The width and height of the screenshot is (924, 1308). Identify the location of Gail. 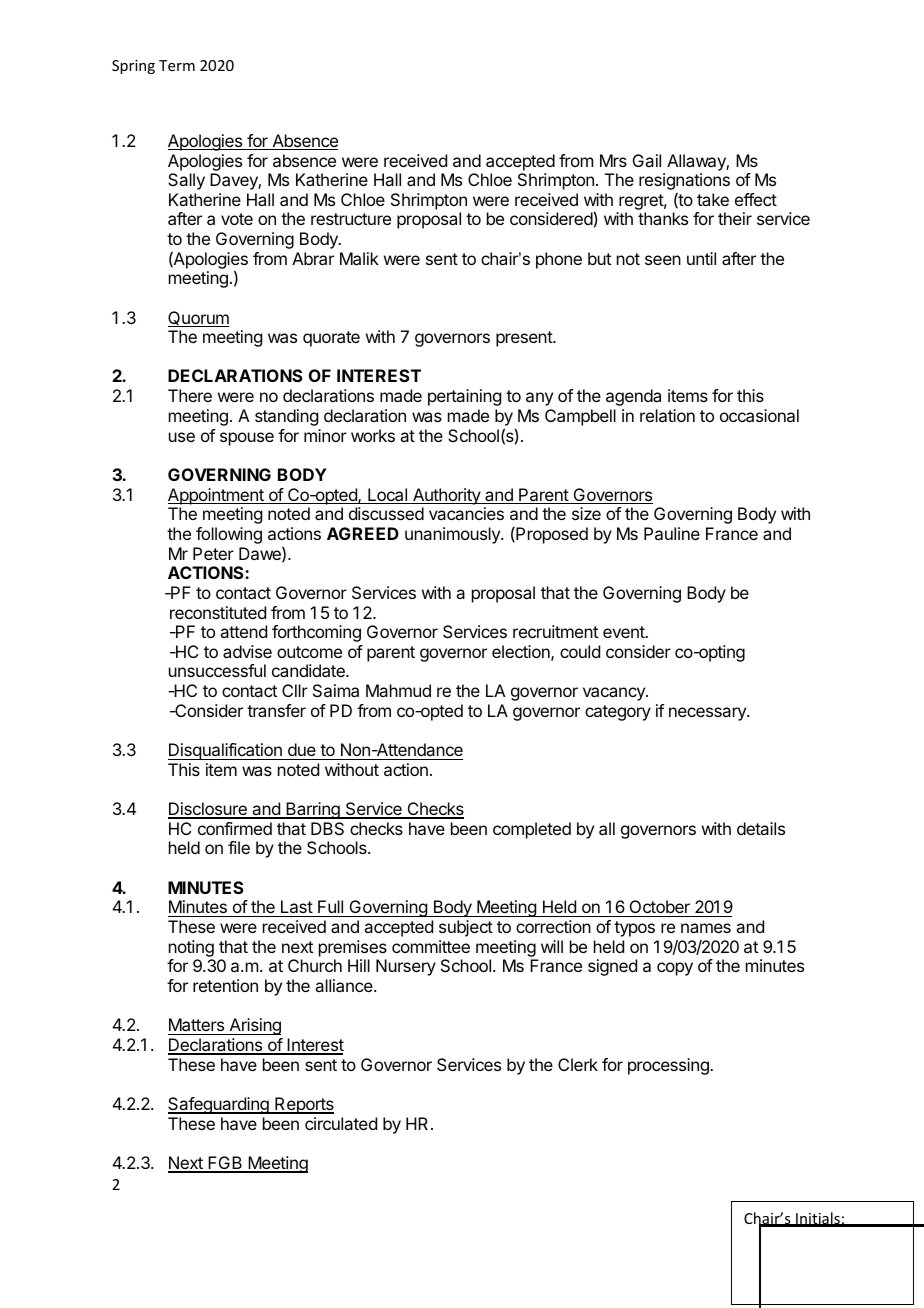
(647, 160).
